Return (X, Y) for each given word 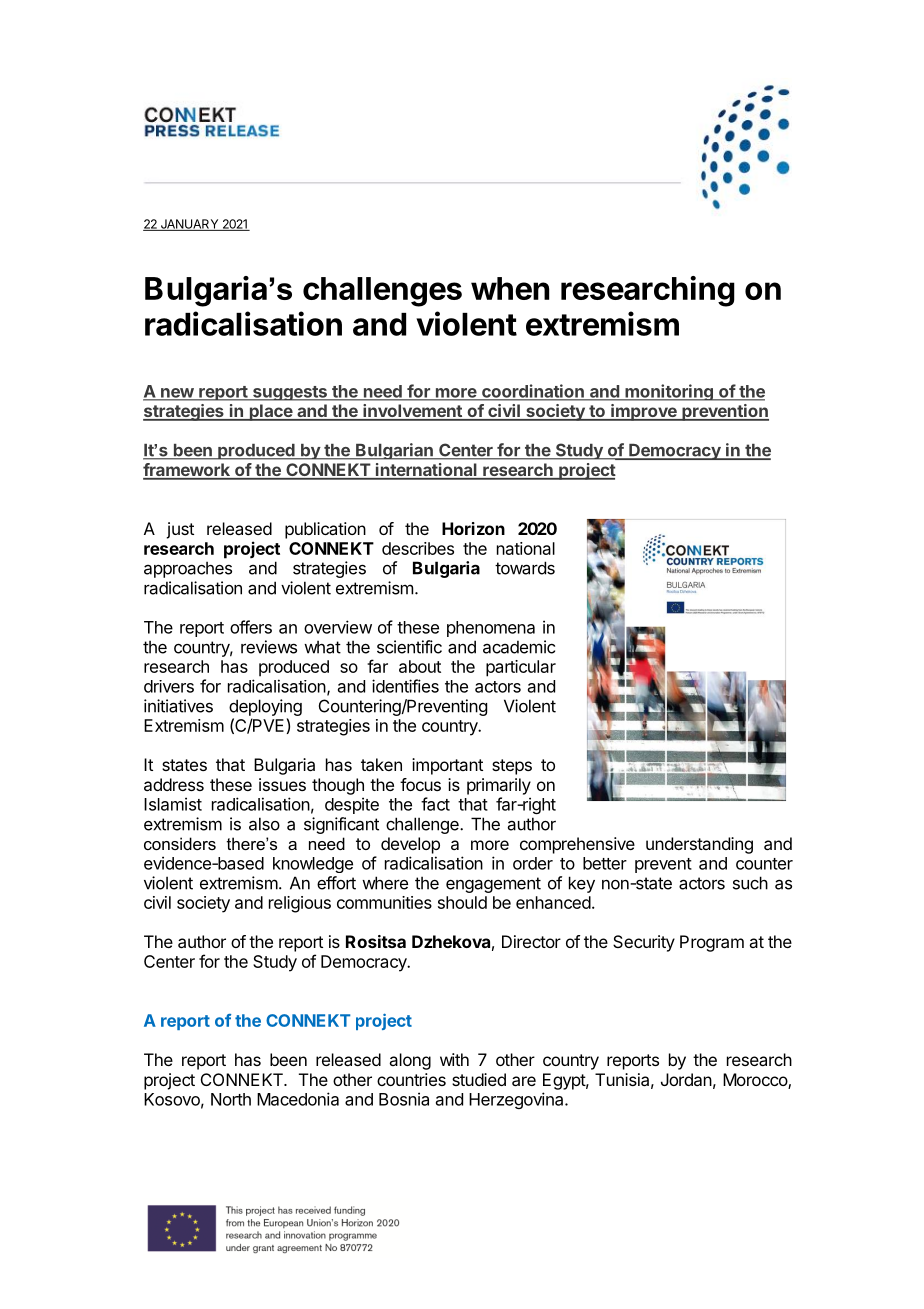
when (510, 288)
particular (521, 668)
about (420, 666)
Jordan (686, 1079)
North (231, 1099)
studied (479, 1079)
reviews (269, 647)
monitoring (669, 392)
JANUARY (189, 225)
